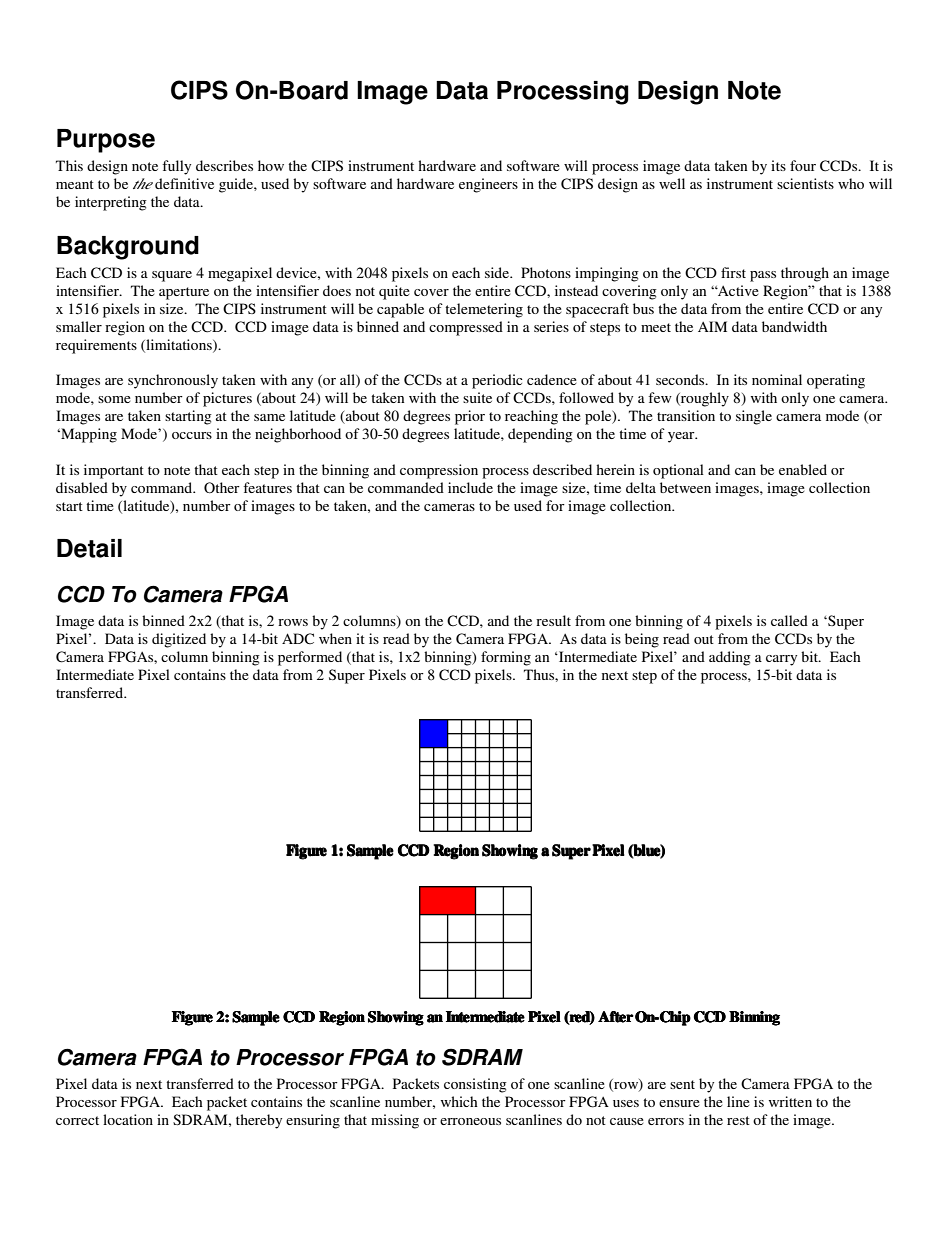  What do you see at coordinates (128, 1119) in the screenshot?
I see `location` at bounding box center [128, 1119].
